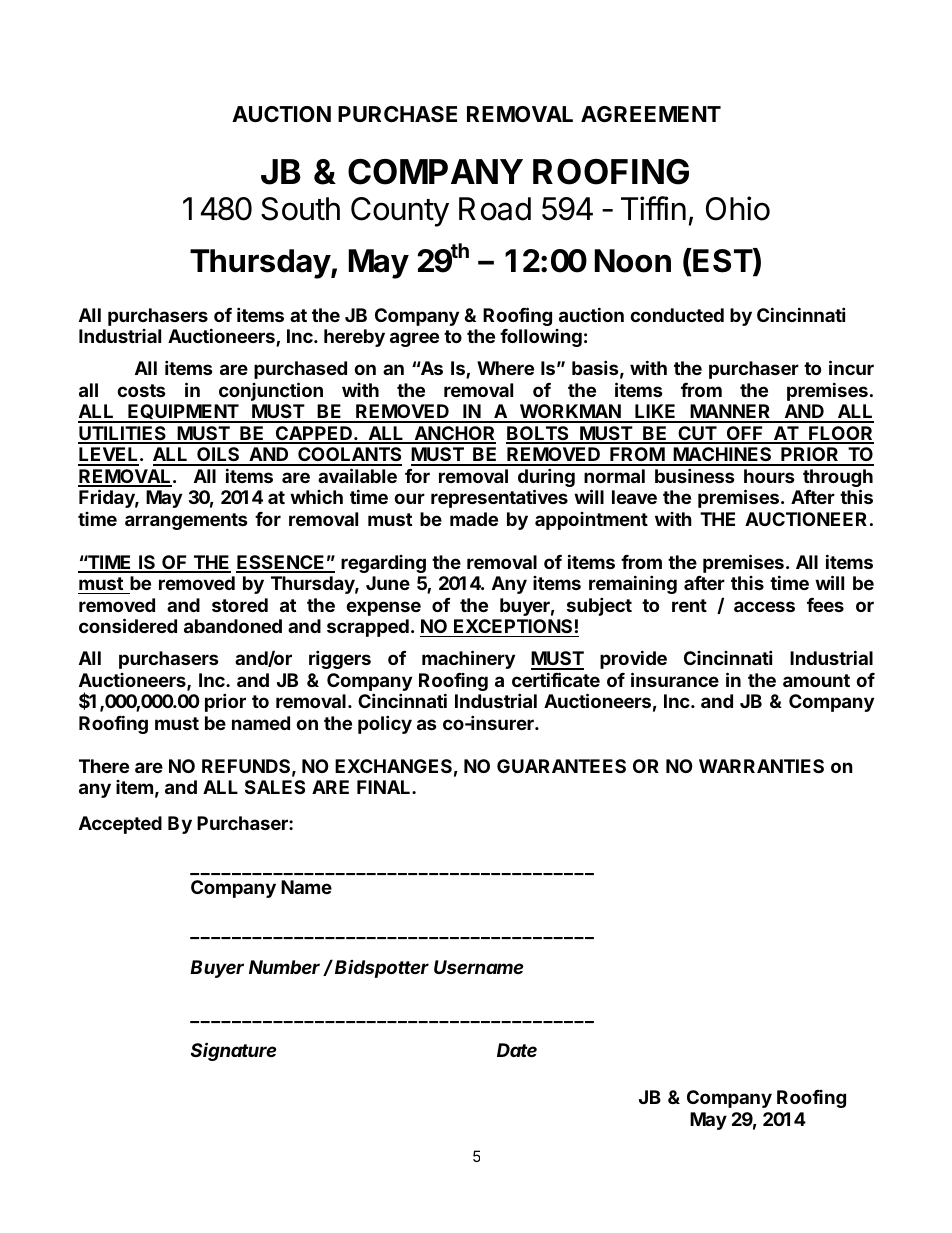 The width and height of the screenshot is (952, 1233). I want to click on Road, so click(495, 209).
